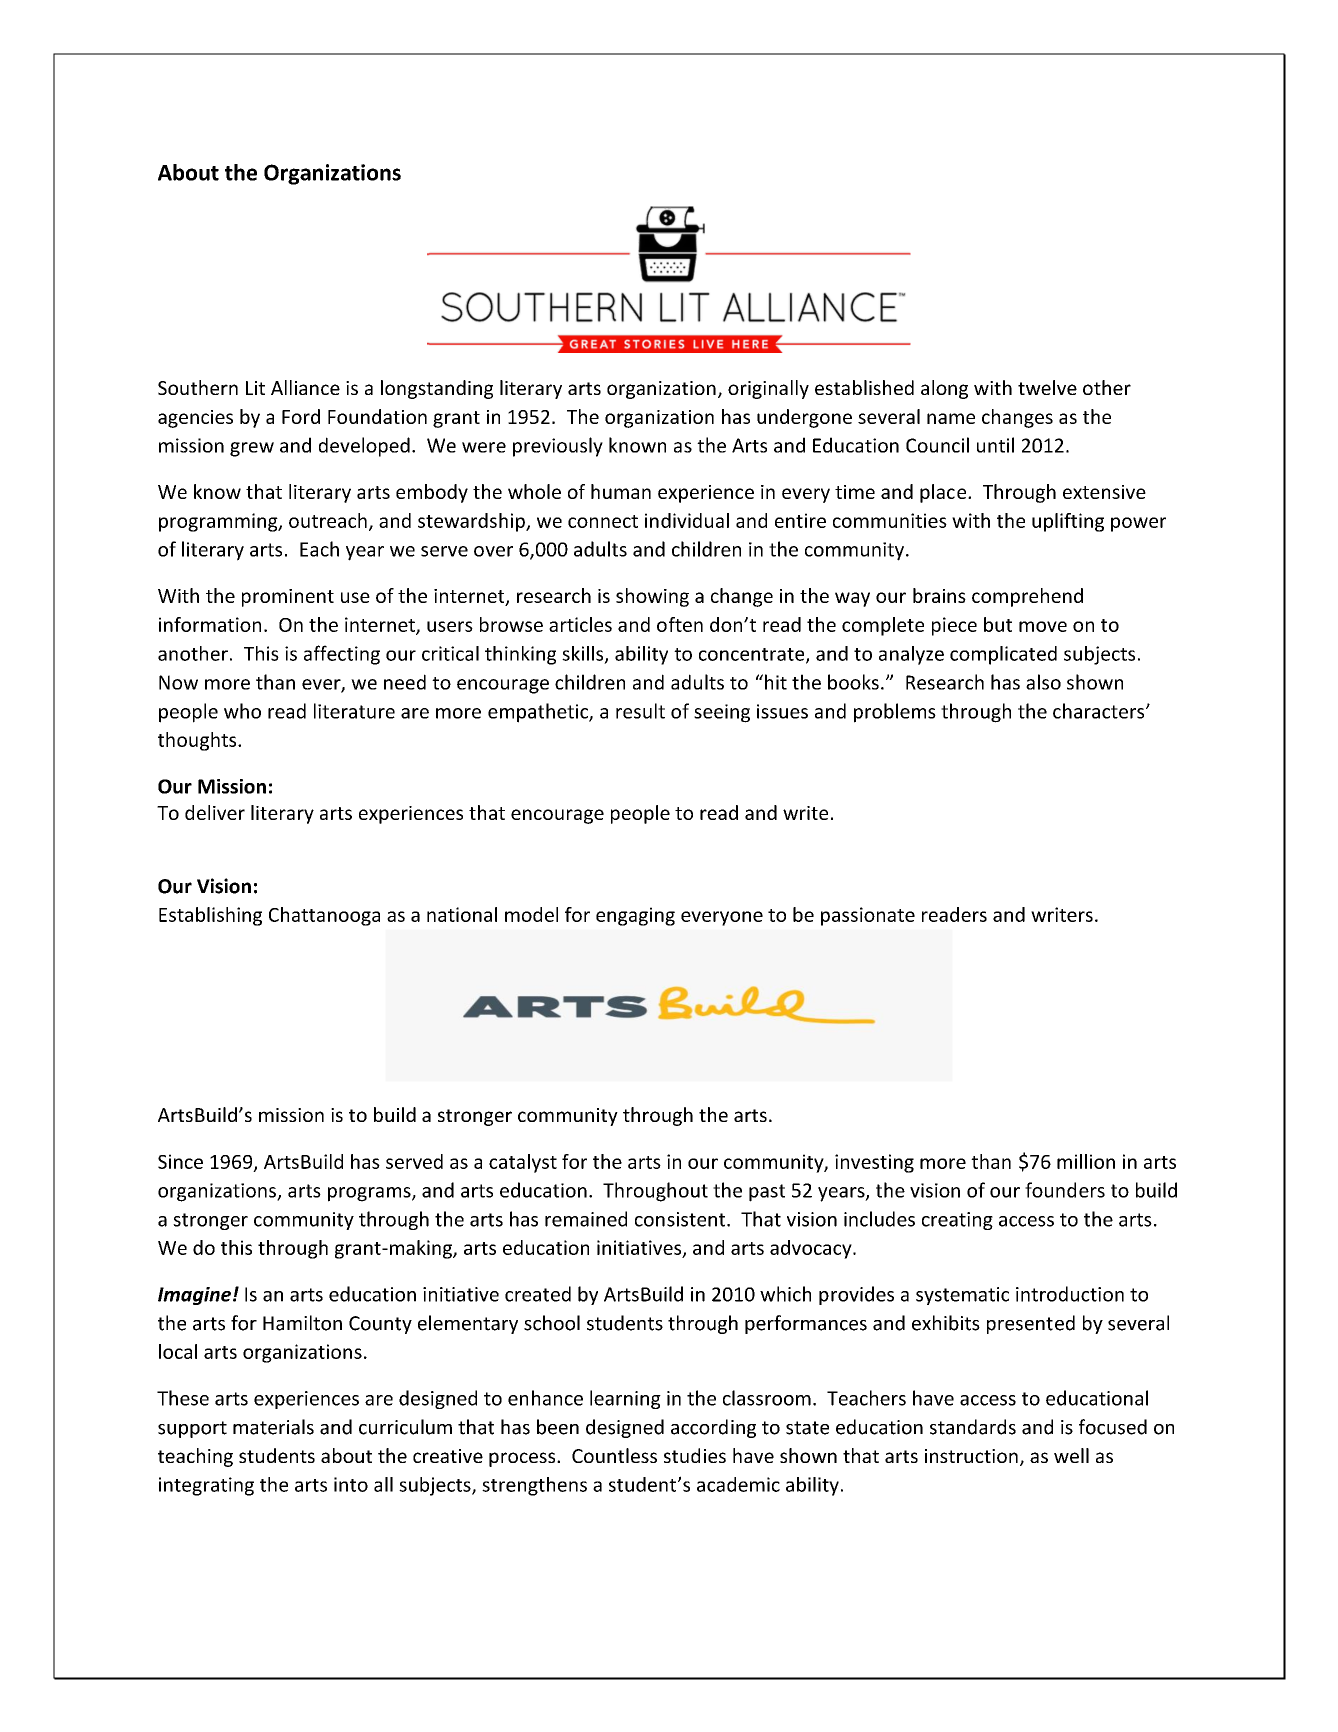 This screenshot has width=1338, height=1732. I want to click on Ford, so click(301, 416).
